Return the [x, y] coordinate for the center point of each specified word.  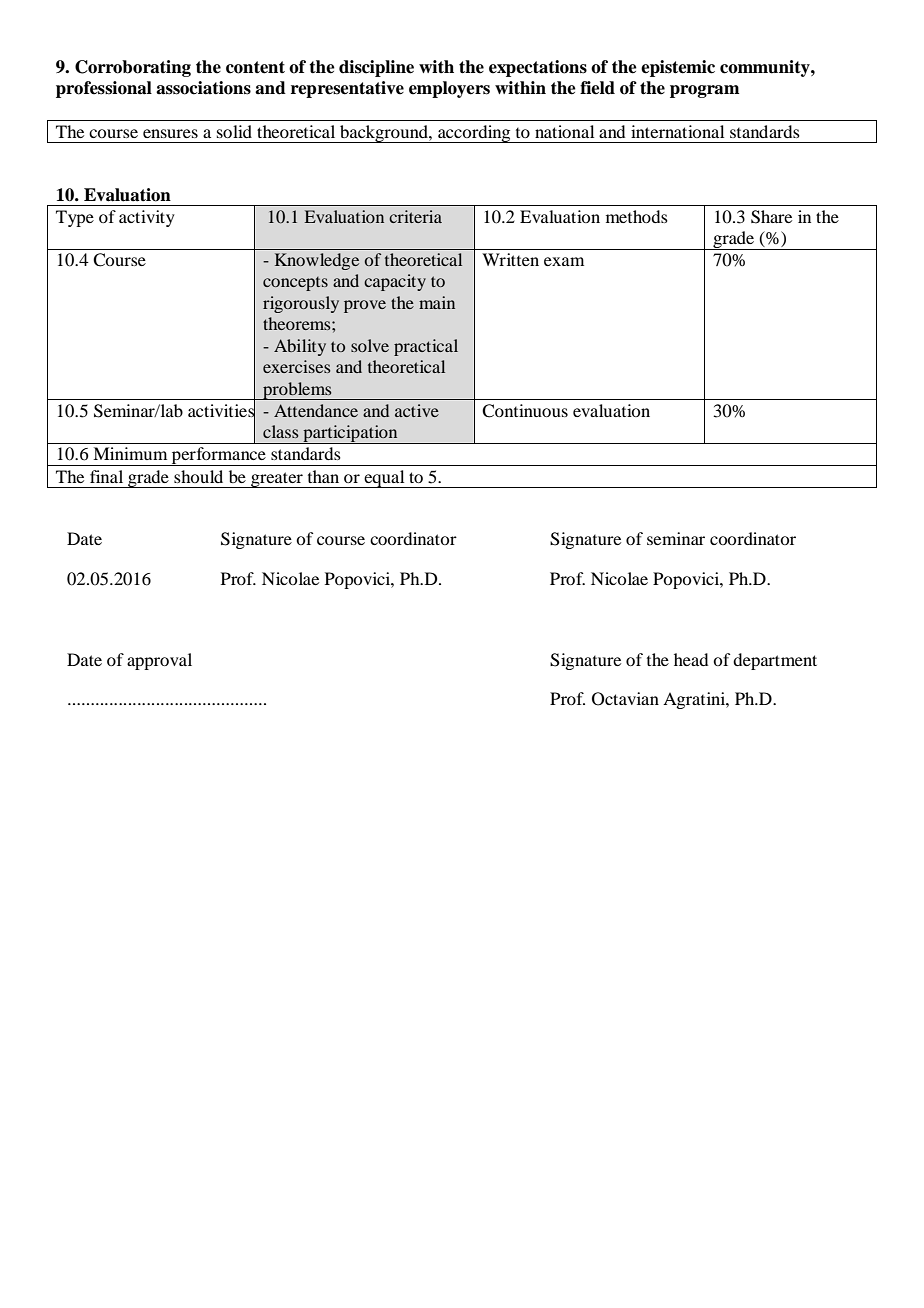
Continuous [525, 411]
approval [159, 661]
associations [203, 88]
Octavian [625, 699]
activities [221, 411]
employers [449, 89]
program [704, 91]
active [417, 410]
